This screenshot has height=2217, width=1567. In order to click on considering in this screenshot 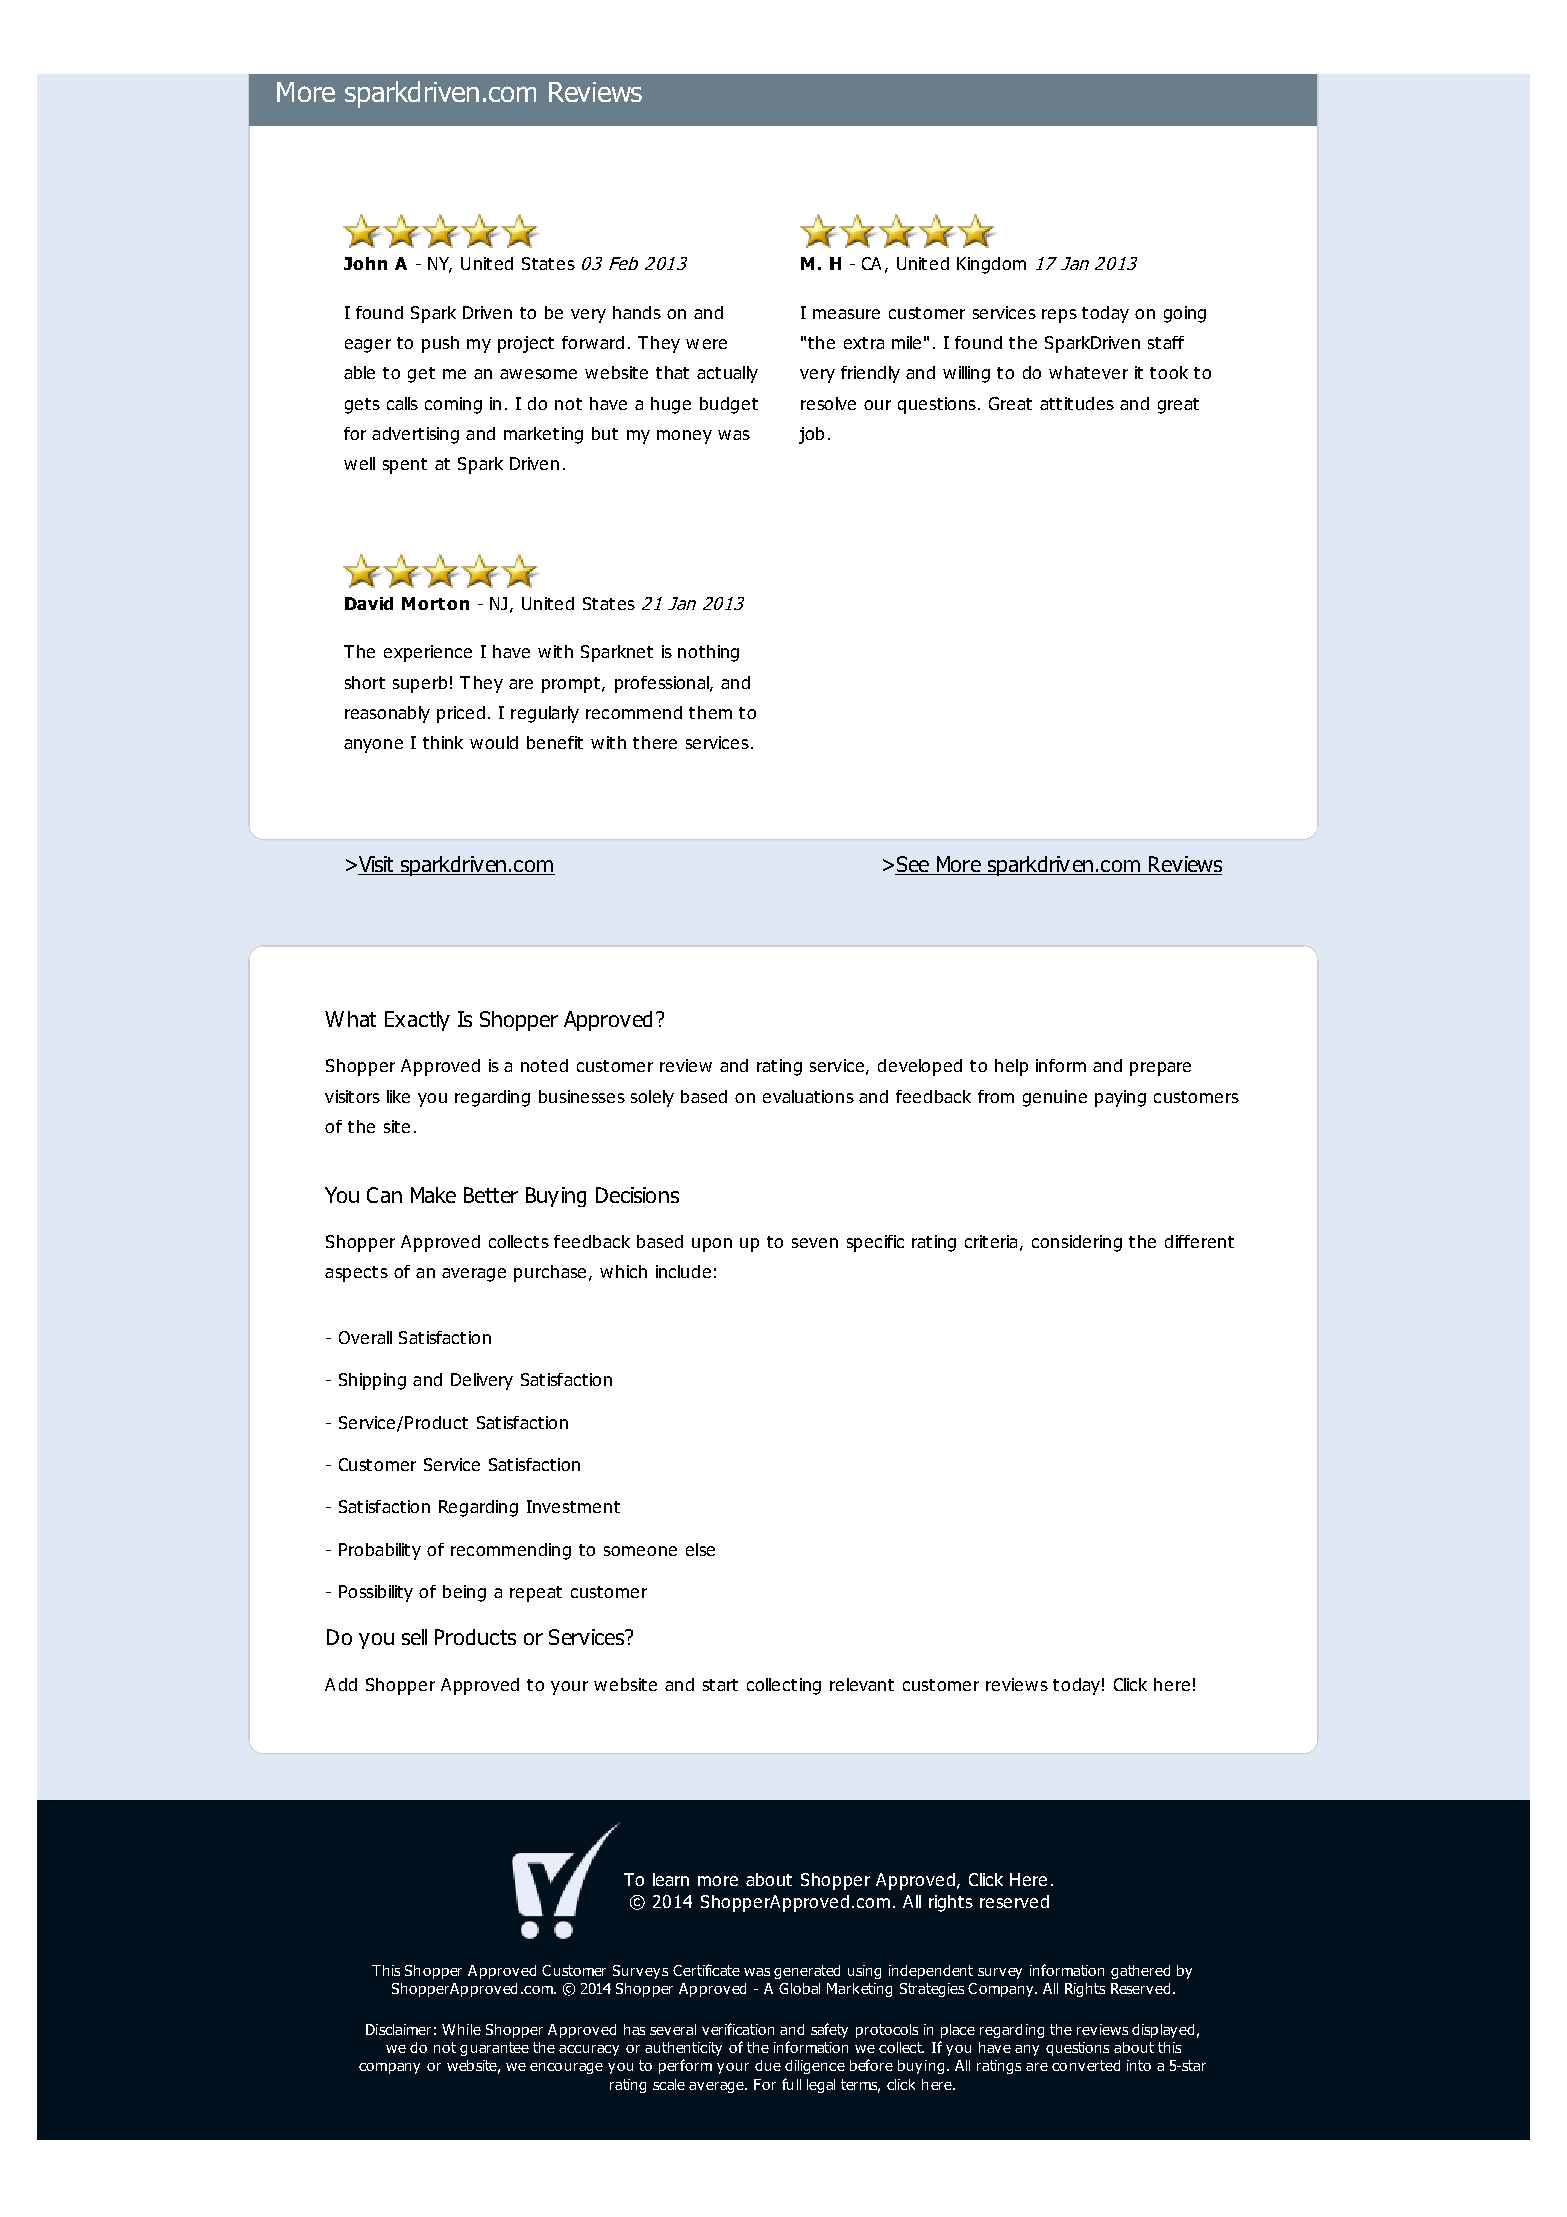, I will do `click(1077, 1243)`.
